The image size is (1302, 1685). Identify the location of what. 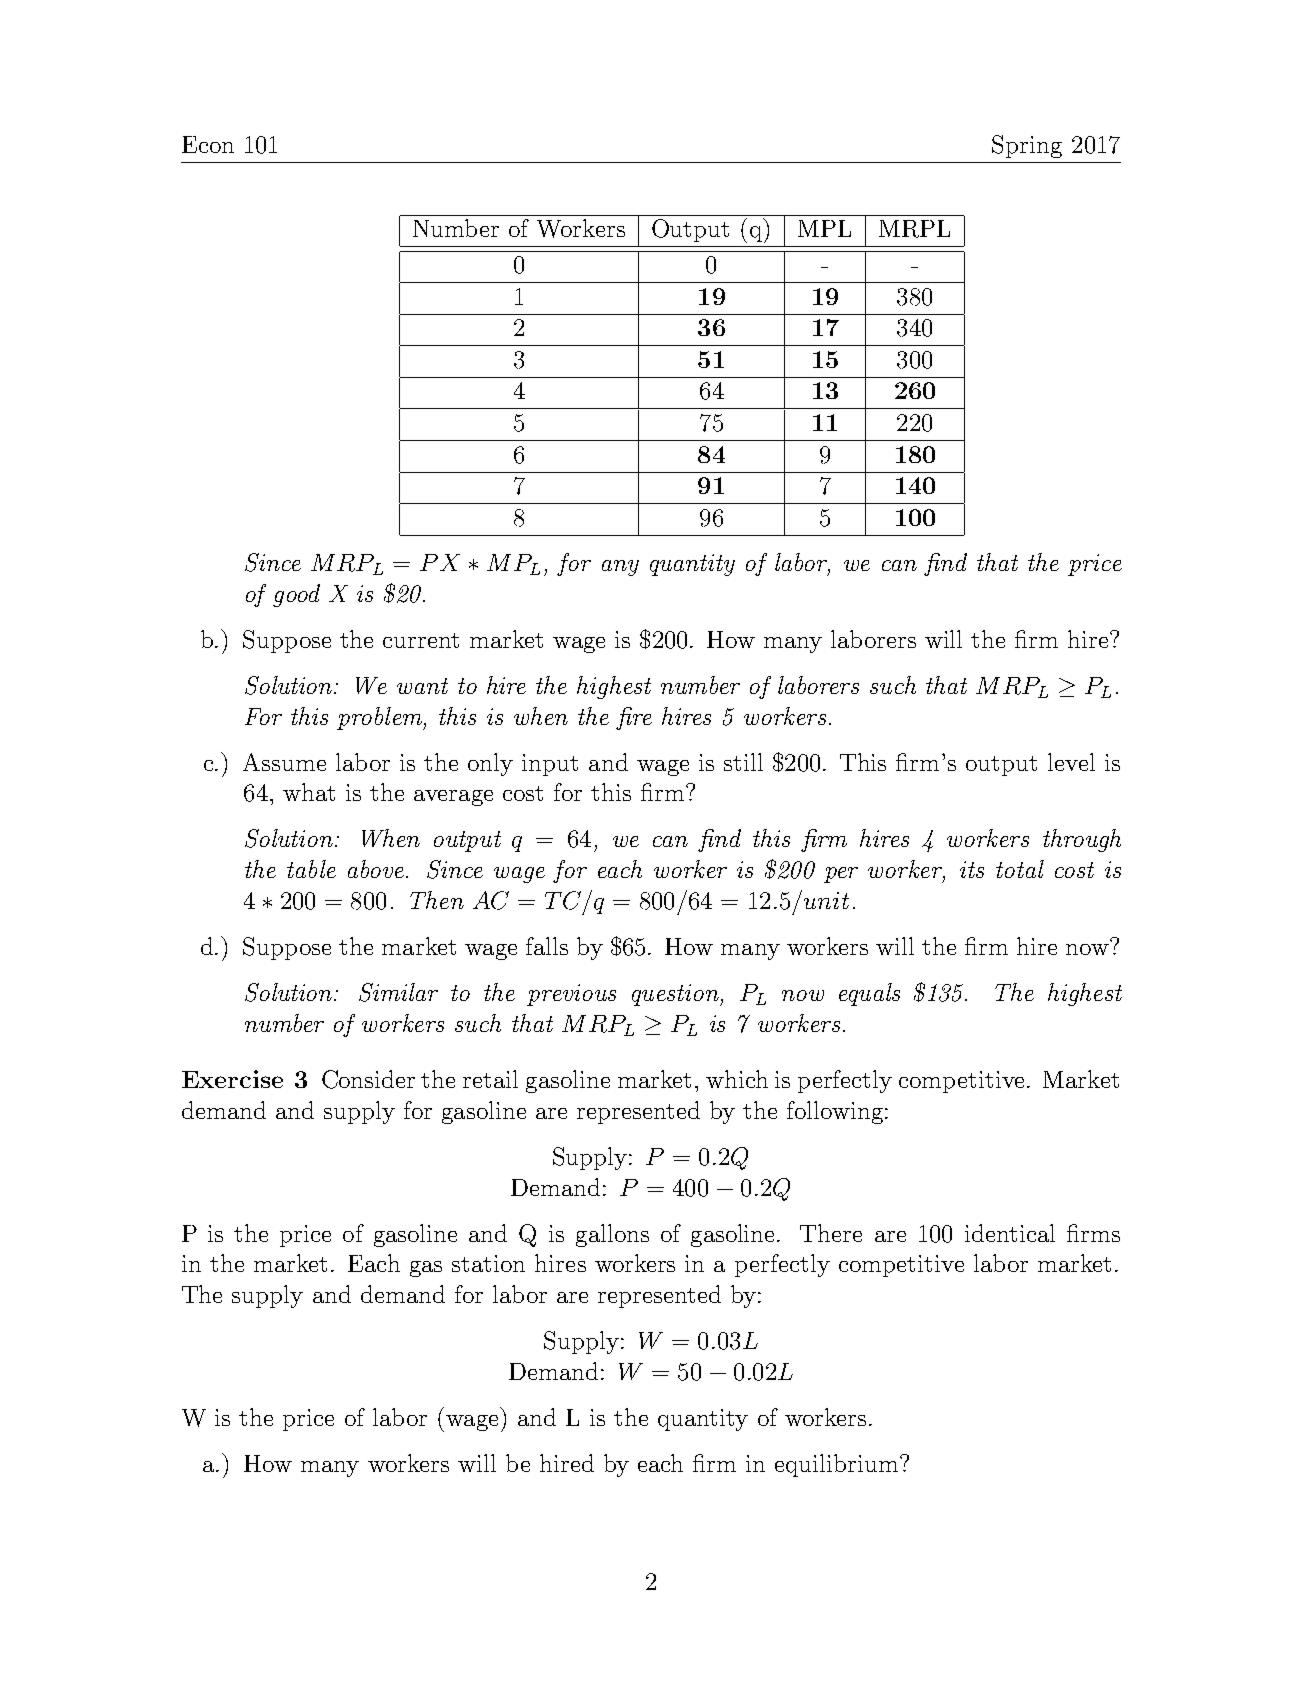
(309, 792).
